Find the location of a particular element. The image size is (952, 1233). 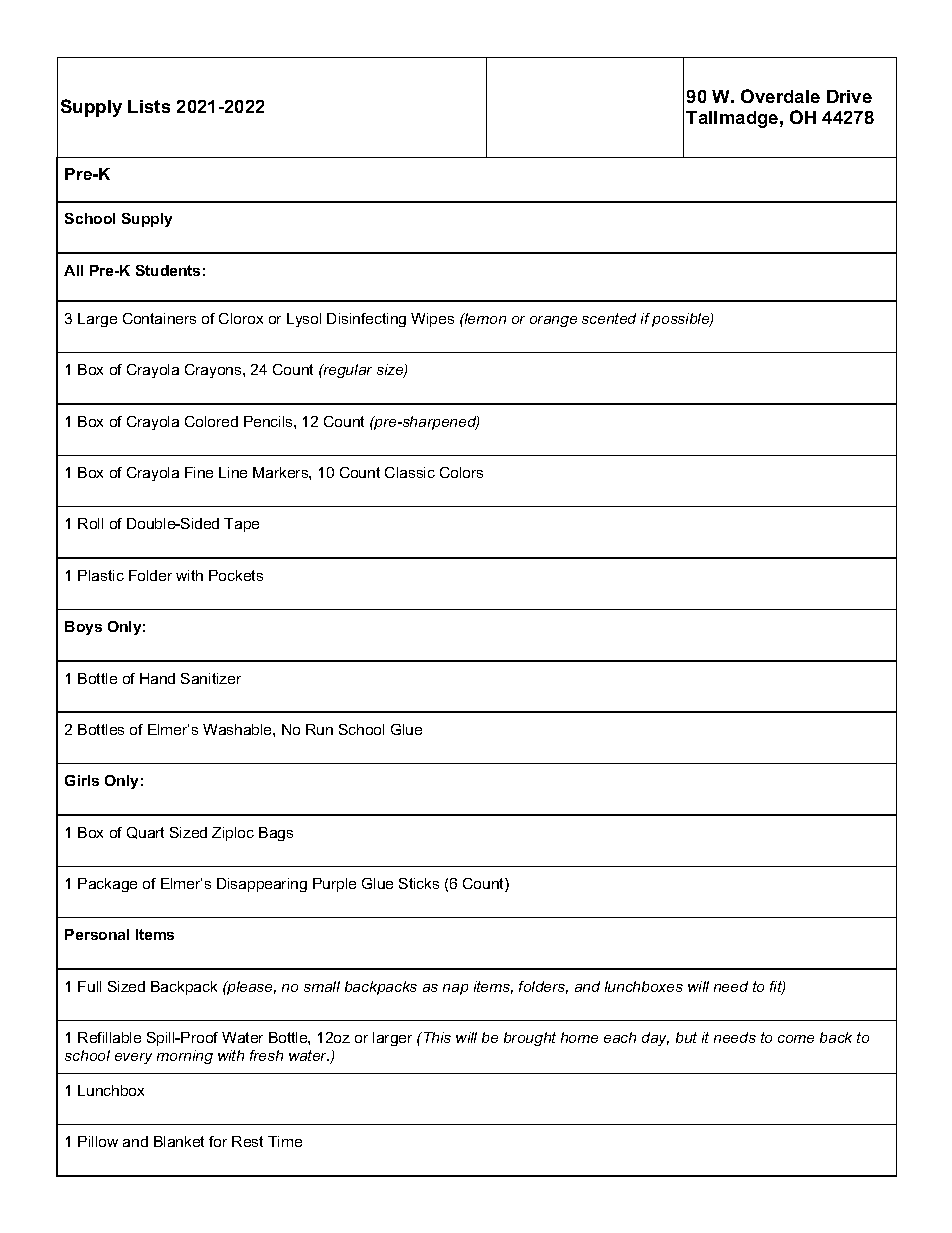

Classic is located at coordinates (410, 472).
